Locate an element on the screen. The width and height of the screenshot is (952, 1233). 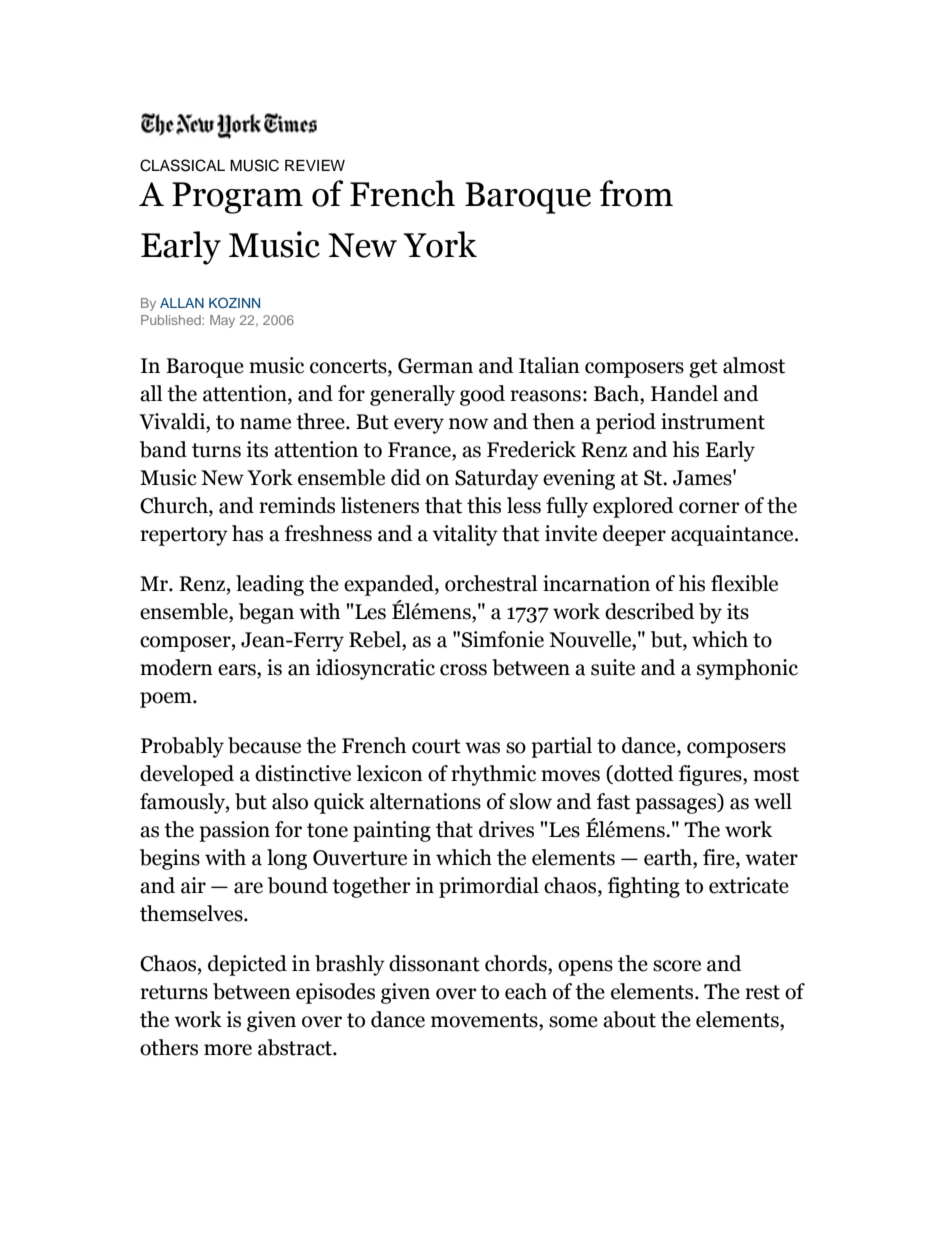
orchestral is located at coordinates (491, 583).
